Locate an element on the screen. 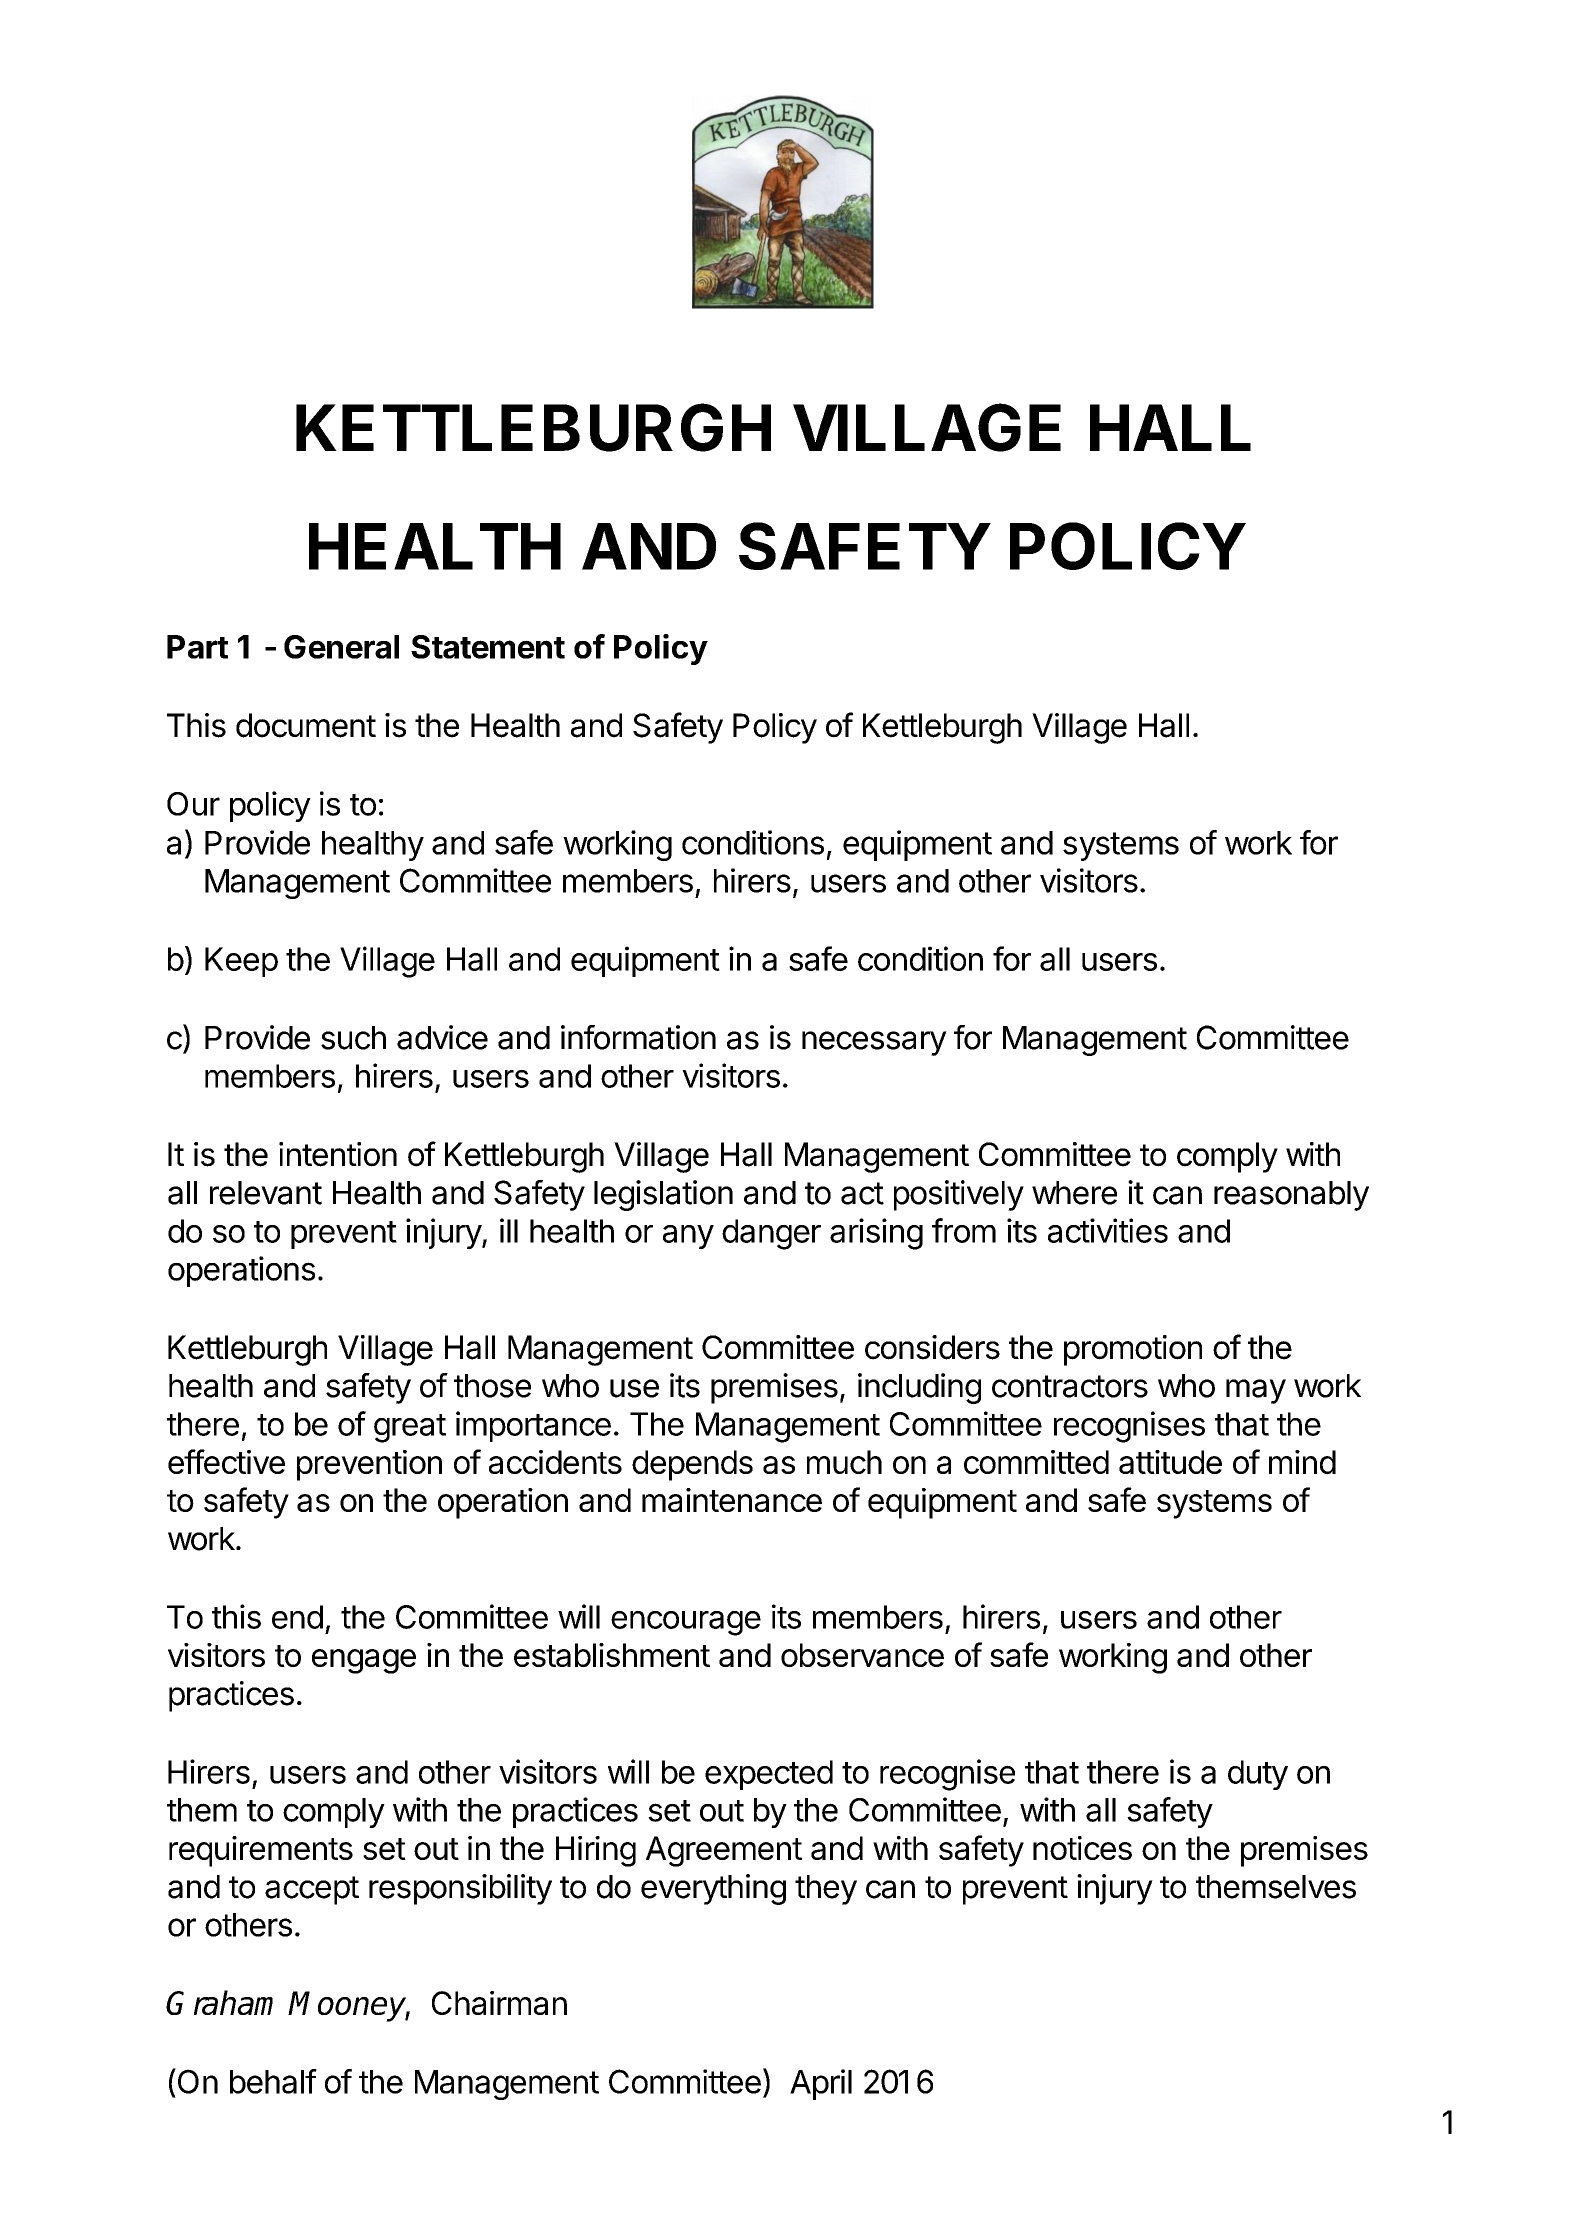  Chairman is located at coordinates (499, 2003).
